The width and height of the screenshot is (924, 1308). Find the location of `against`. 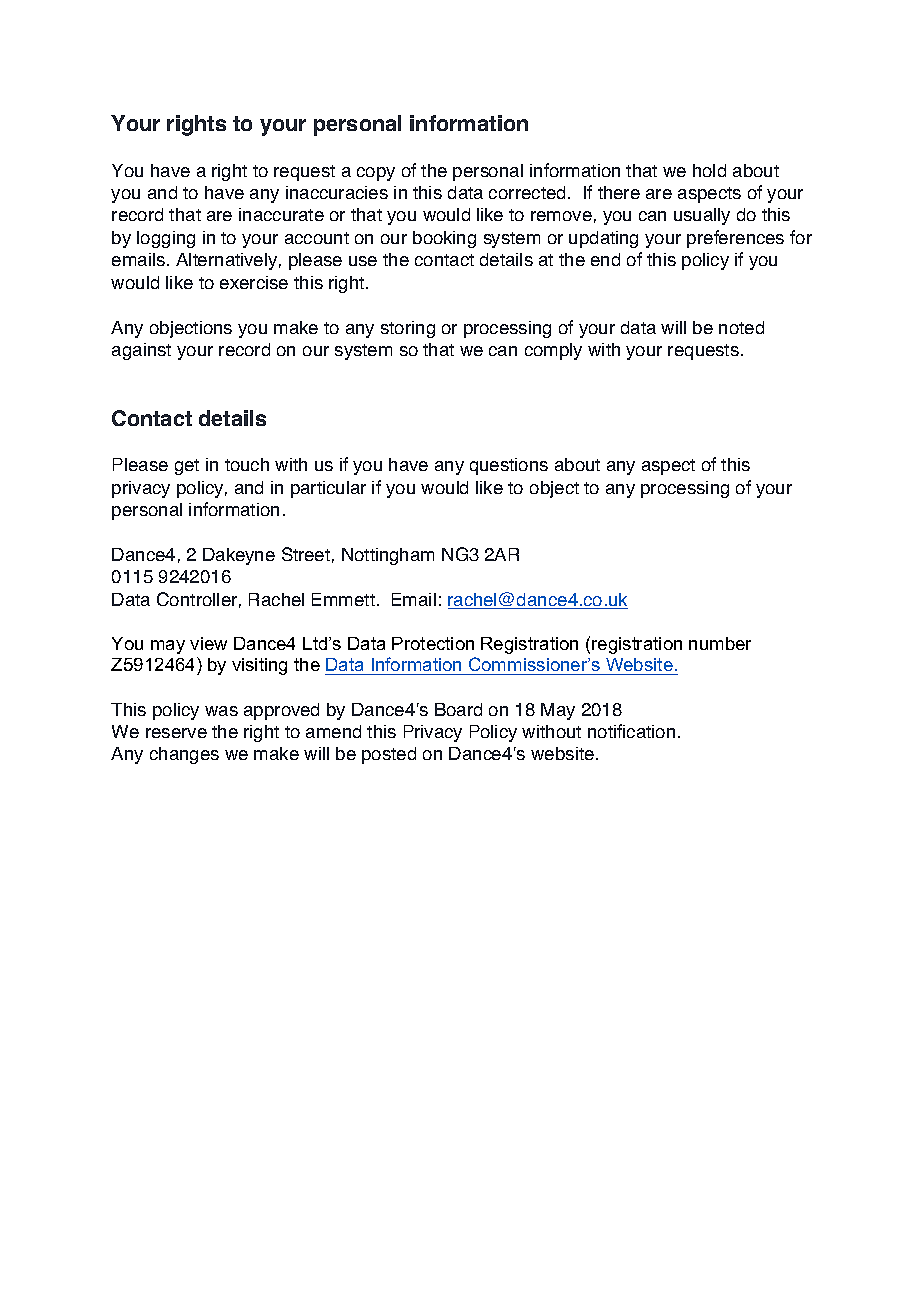

against is located at coordinates (141, 351).
